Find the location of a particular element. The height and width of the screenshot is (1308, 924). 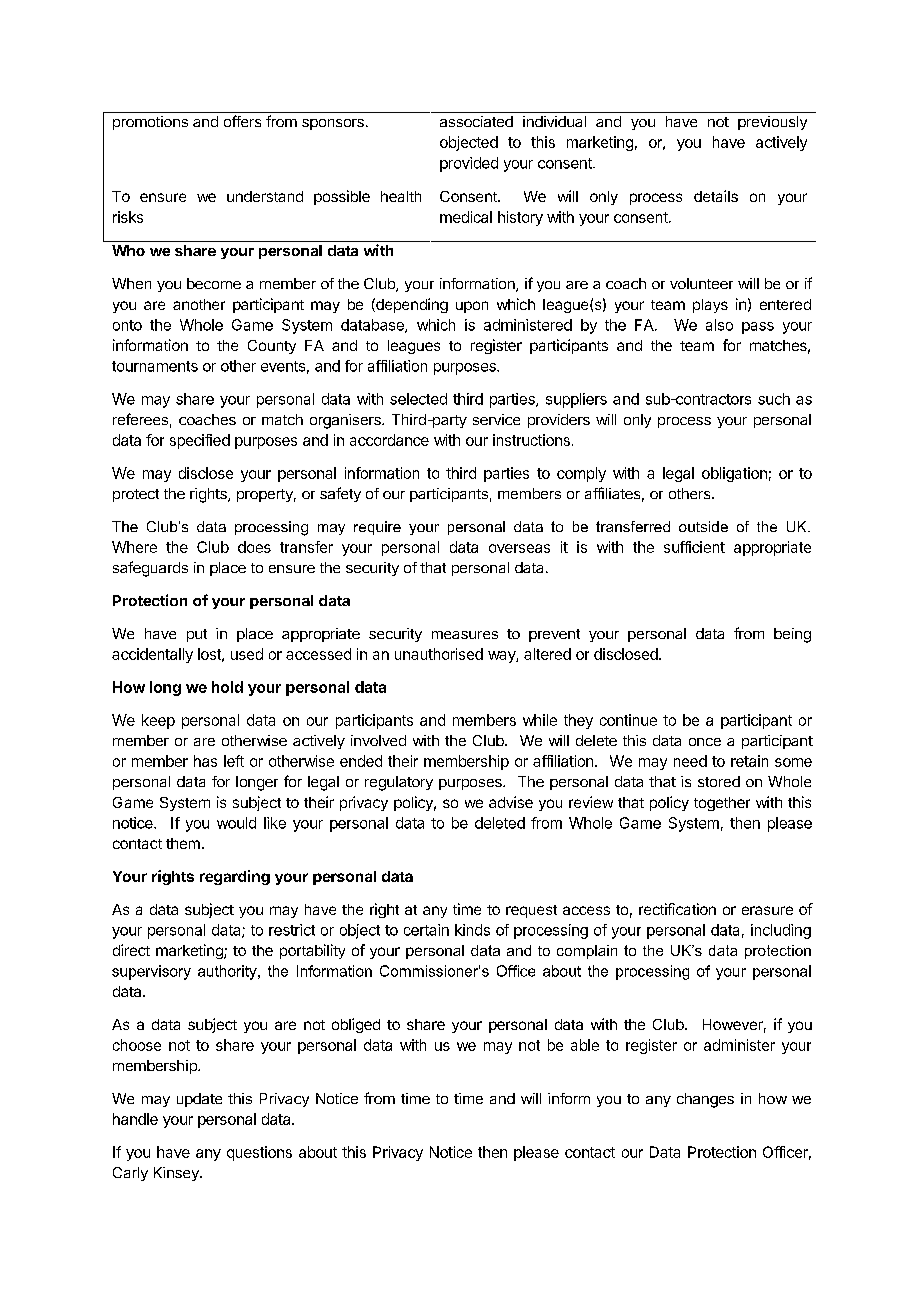

being is located at coordinates (792, 635).
